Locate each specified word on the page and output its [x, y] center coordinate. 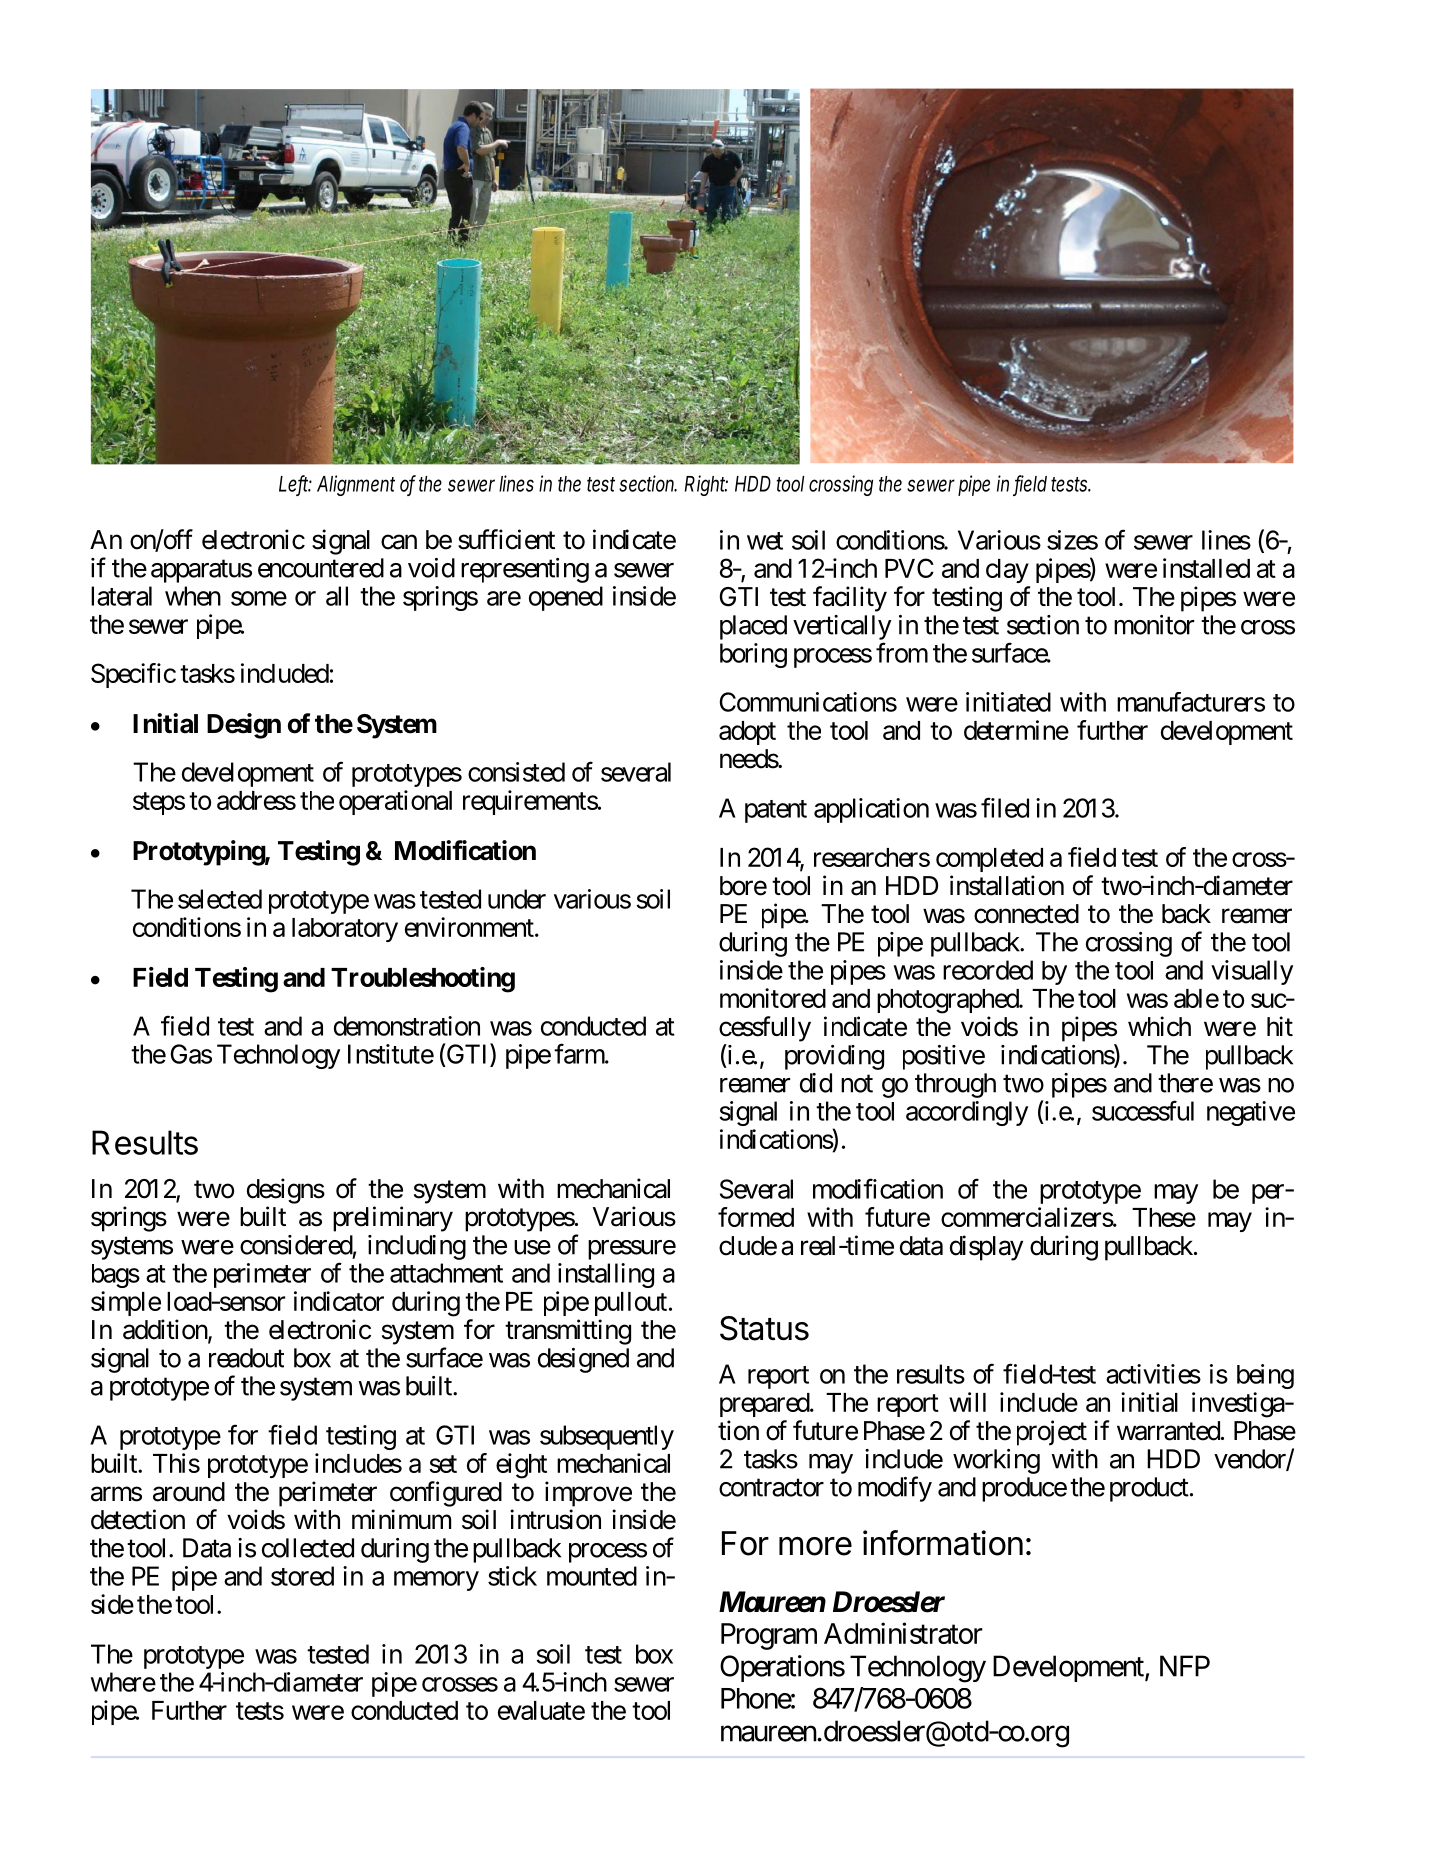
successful [1143, 1110]
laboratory [345, 930]
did [816, 1083]
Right [706, 485]
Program [769, 1636]
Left [295, 484]
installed [1206, 568]
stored [302, 1576]
